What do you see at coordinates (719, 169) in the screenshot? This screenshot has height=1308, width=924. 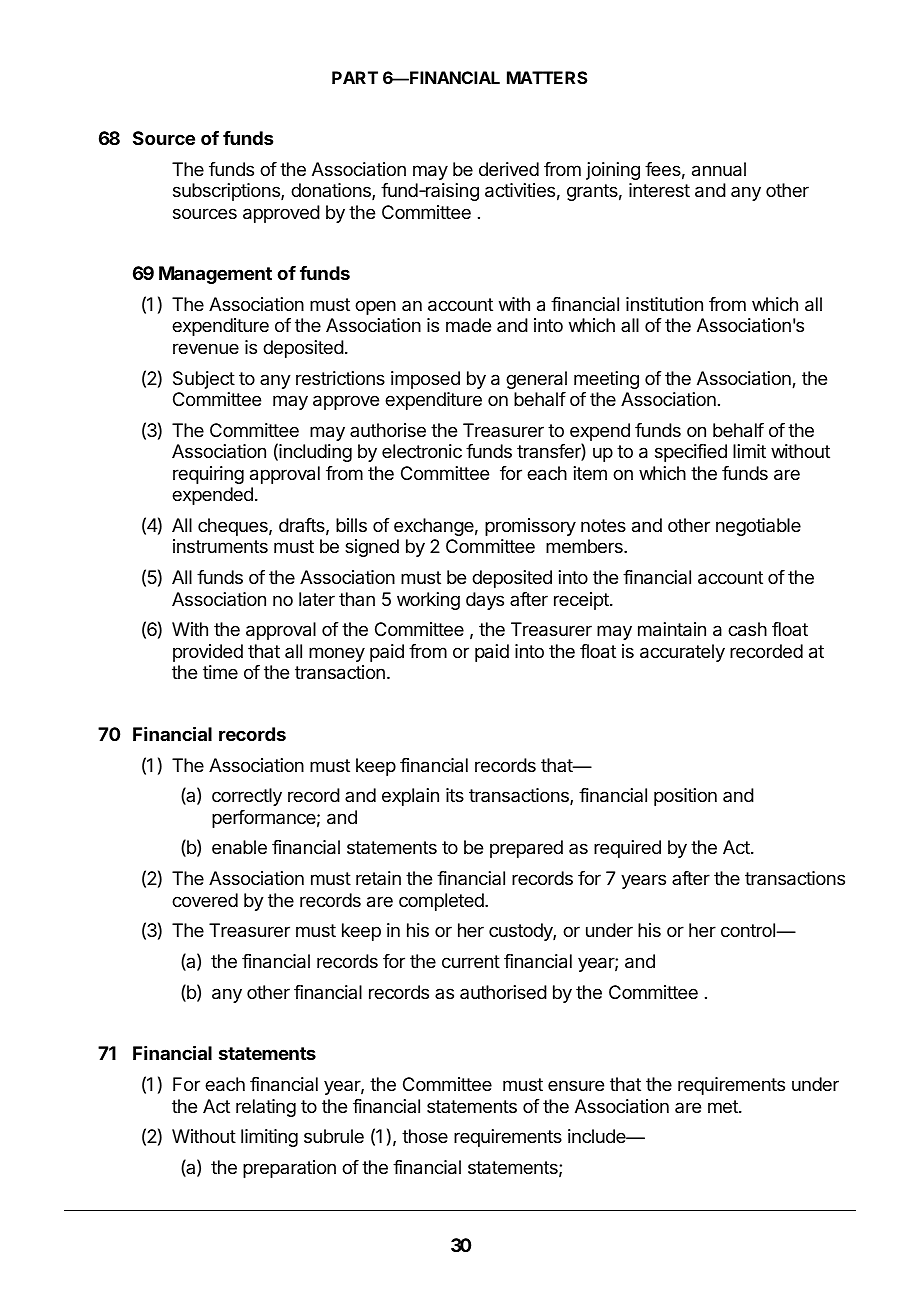 I see `annual` at bounding box center [719, 169].
